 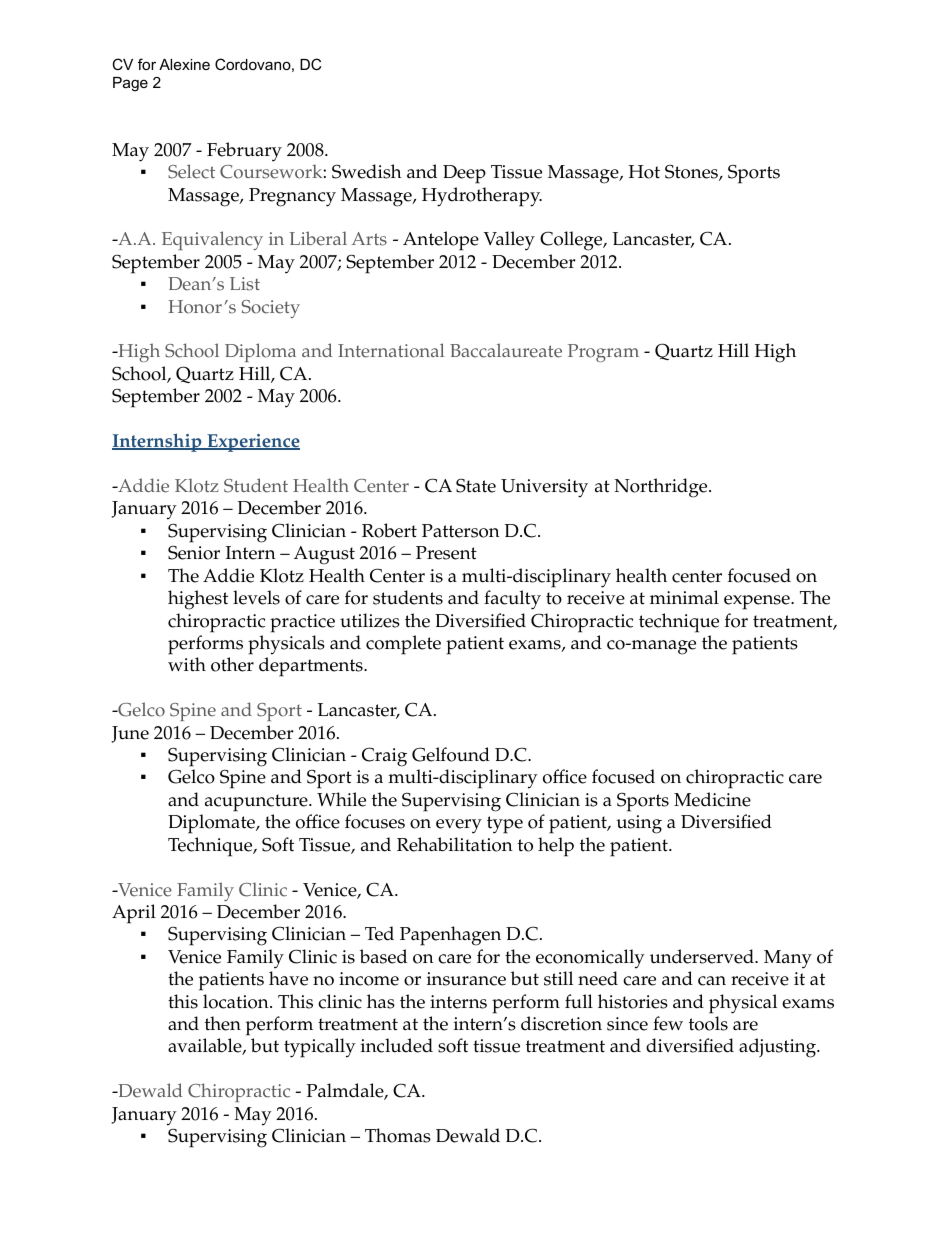 What do you see at coordinates (256, 597) in the screenshot?
I see `levels` at bounding box center [256, 597].
